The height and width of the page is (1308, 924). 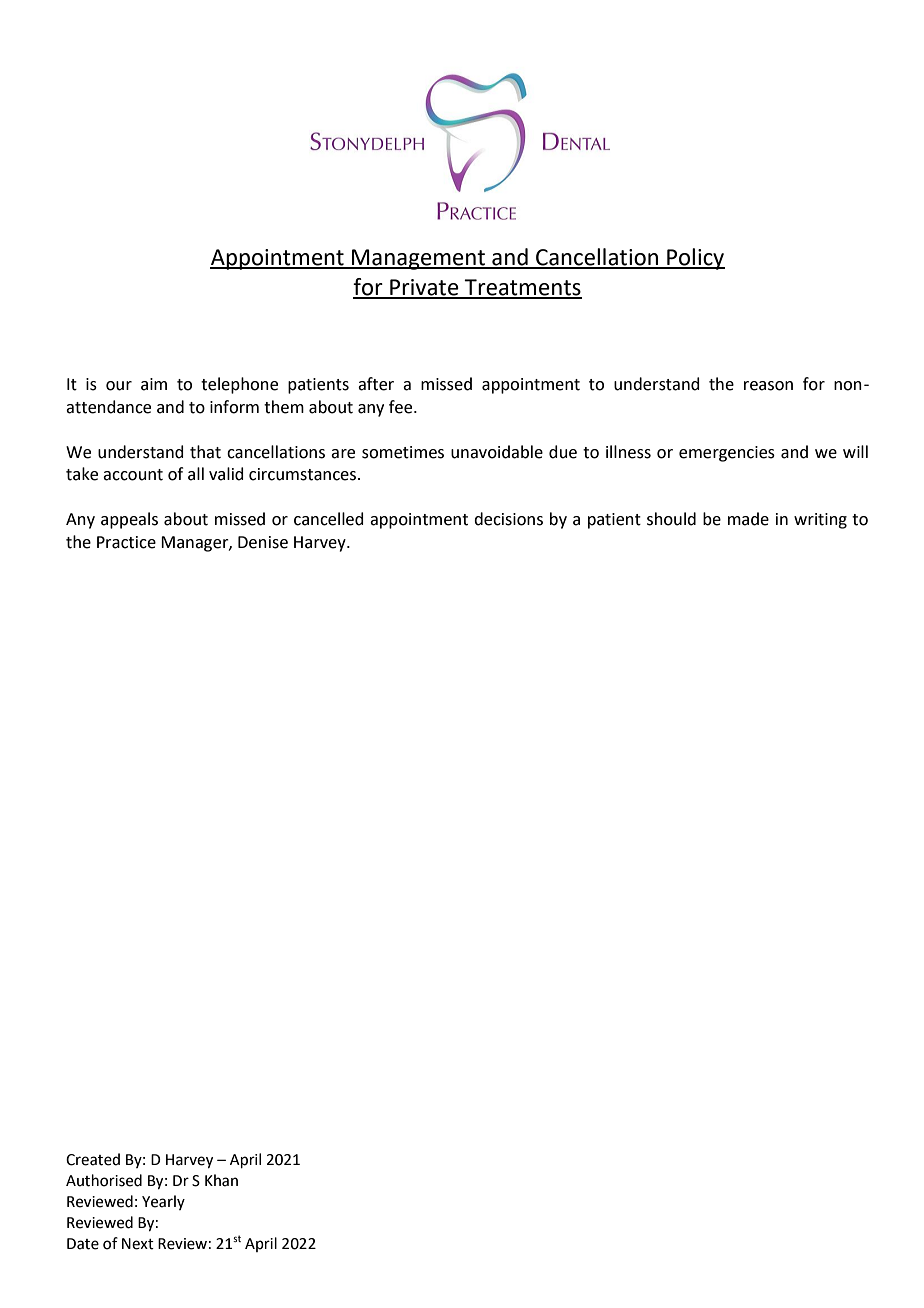 I want to click on Management, so click(x=419, y=259).
